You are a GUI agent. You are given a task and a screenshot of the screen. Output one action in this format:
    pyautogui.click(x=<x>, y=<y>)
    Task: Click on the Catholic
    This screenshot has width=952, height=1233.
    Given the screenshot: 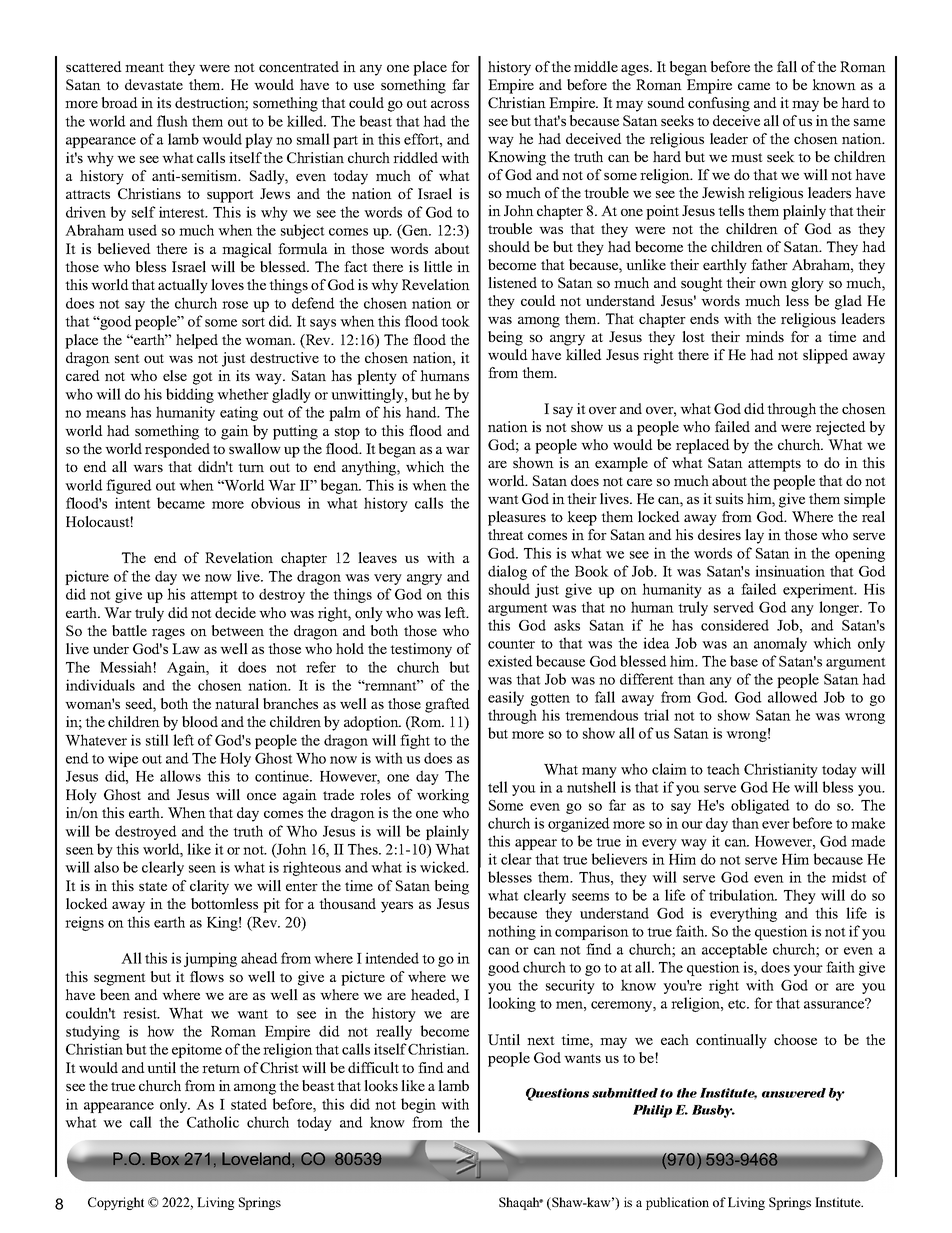 What is the action you would take?
    pyautogui.click(x=213, y=1122)
